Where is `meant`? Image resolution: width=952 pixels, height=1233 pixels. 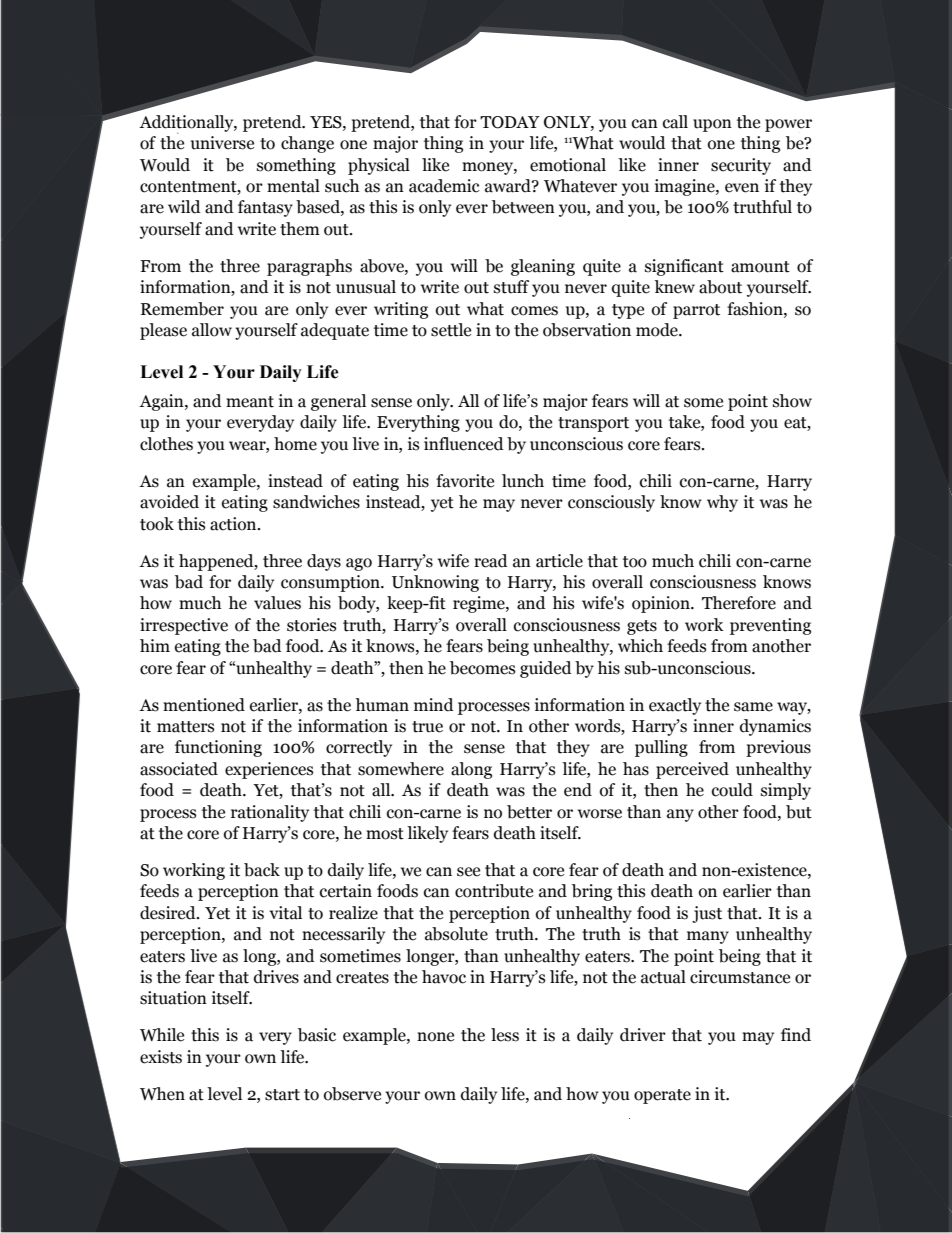
meant is located at coordinates (250, 402).
